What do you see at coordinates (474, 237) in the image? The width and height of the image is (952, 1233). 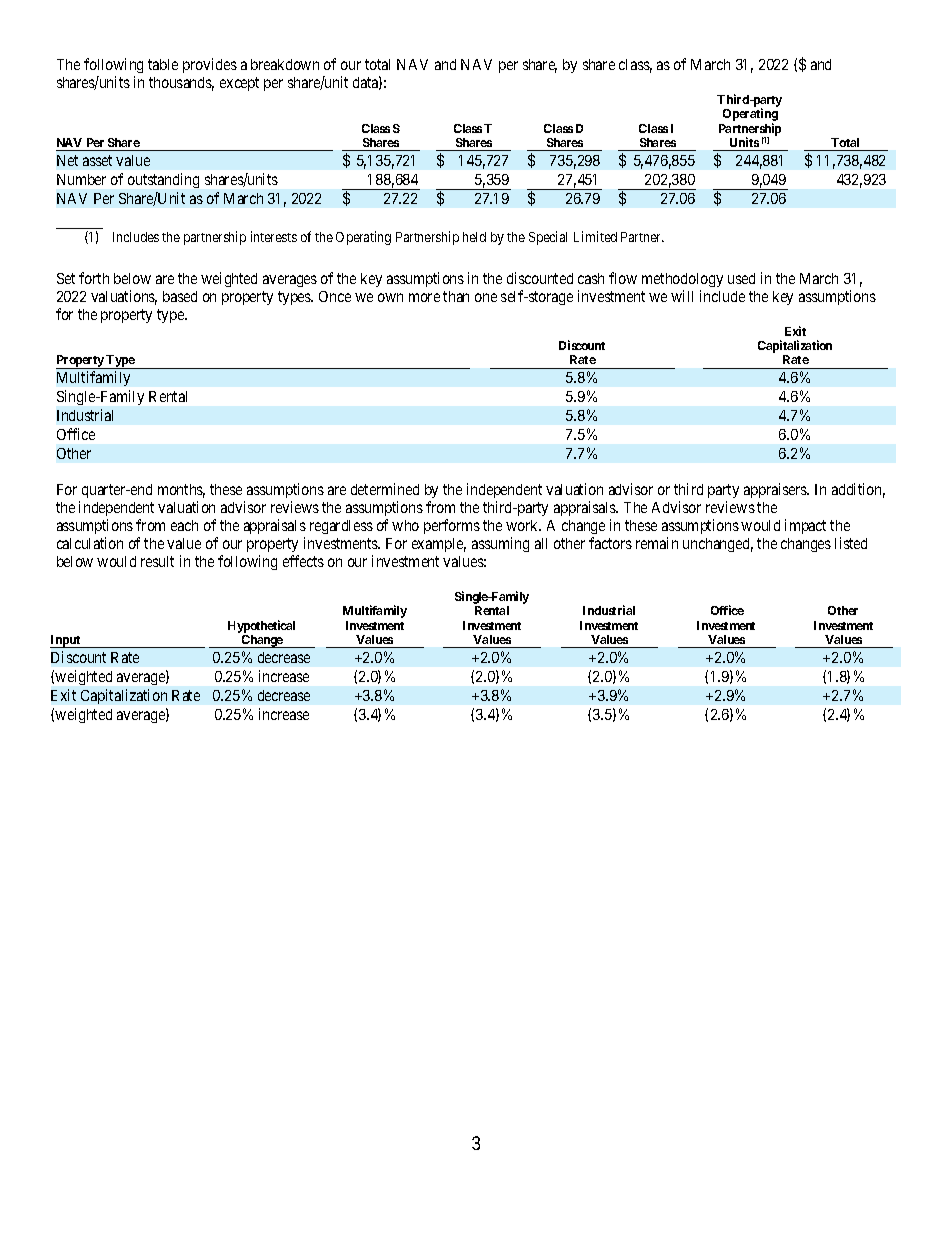 I see `held` at bounding box center [474, 237].
